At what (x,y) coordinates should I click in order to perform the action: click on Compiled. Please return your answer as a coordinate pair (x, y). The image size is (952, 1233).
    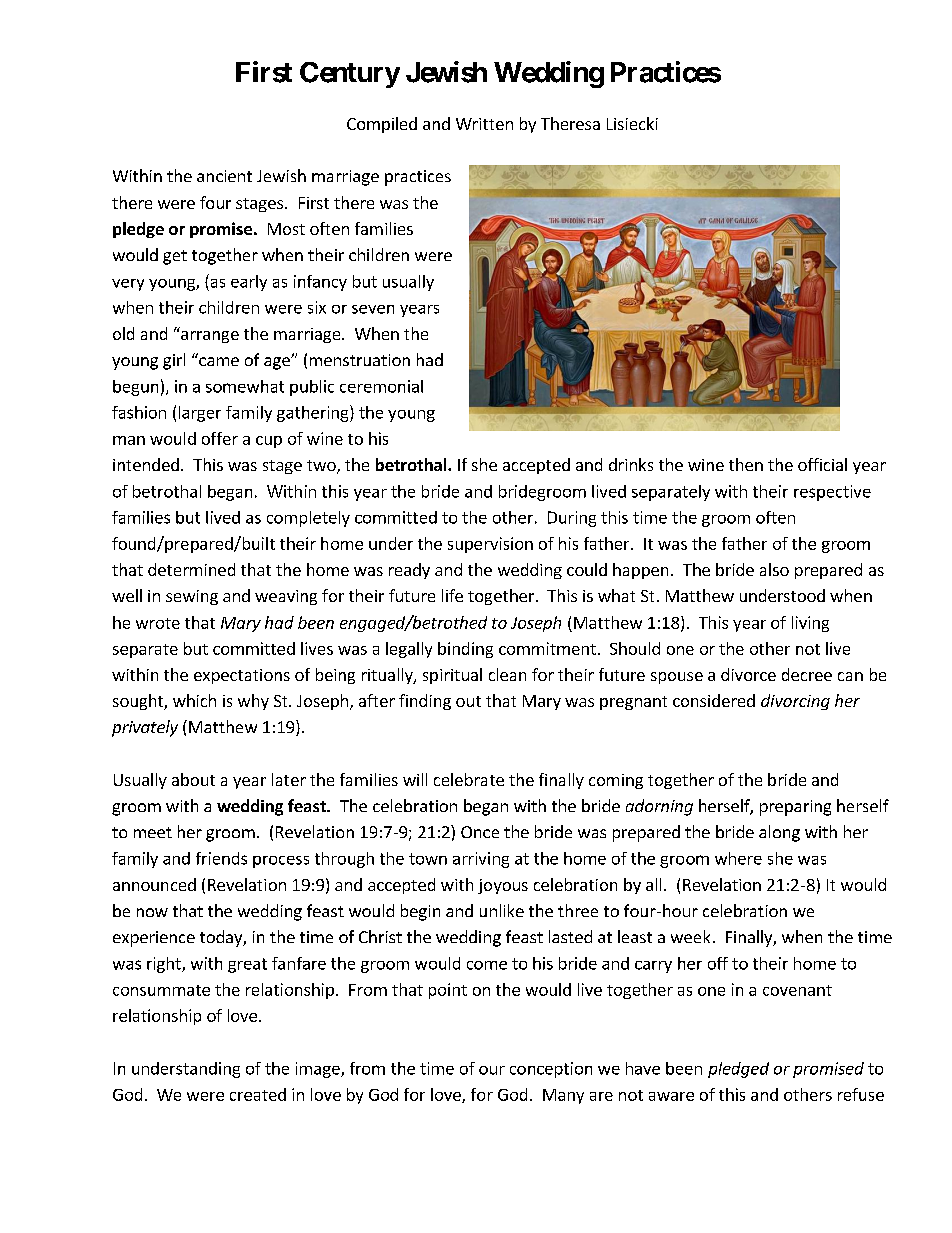
    Looking at the image, I should click on (382, 125).
